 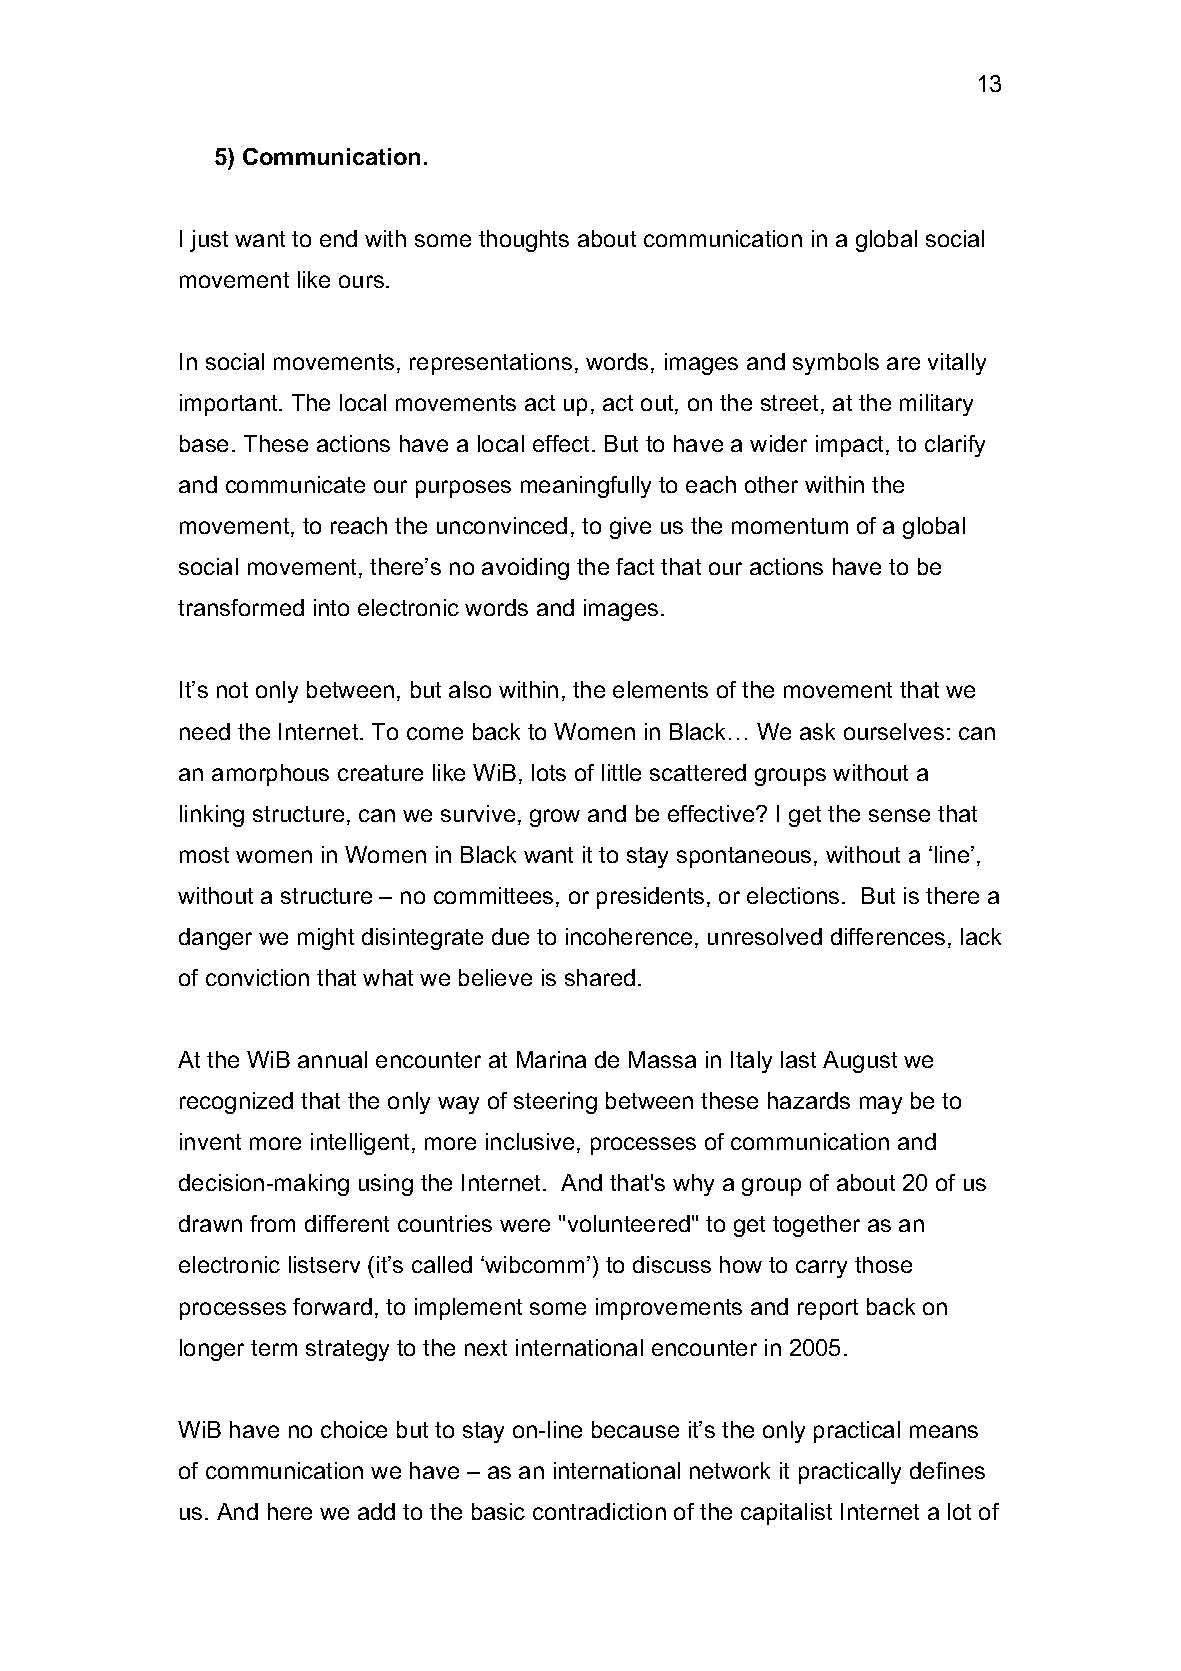 I want to click on ask, so click(x=817, y=731).
